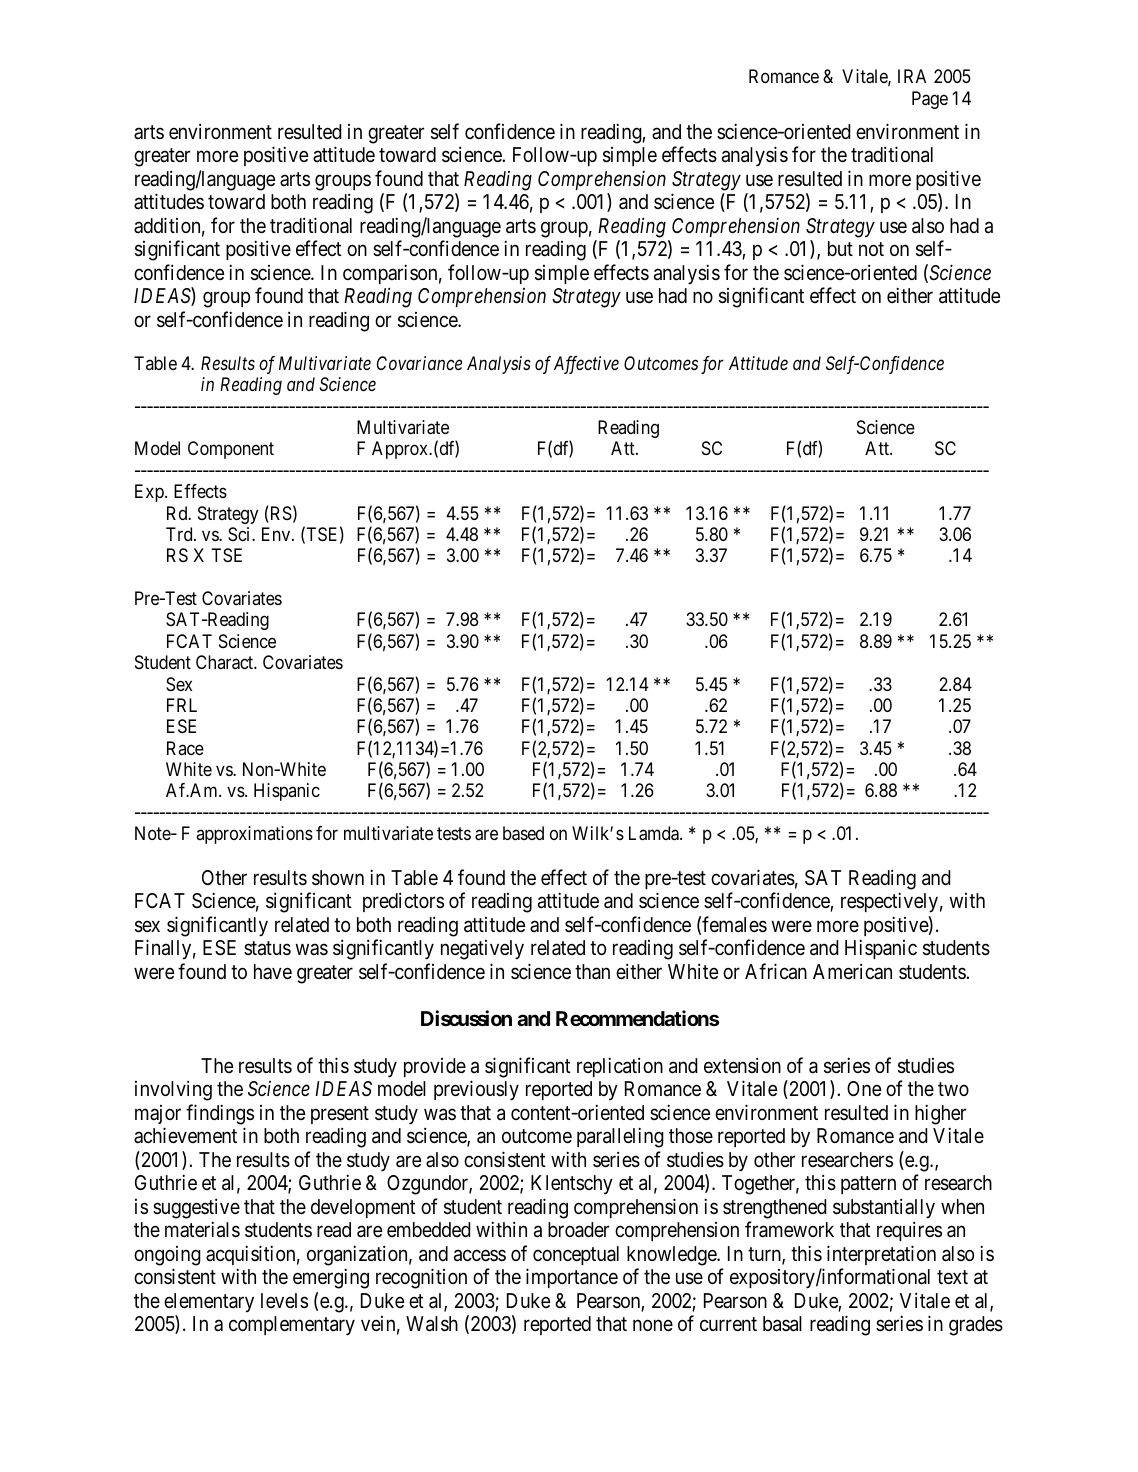 This document has height=1472, width=1138. I want to click on Covariance, so click(419, 363).
